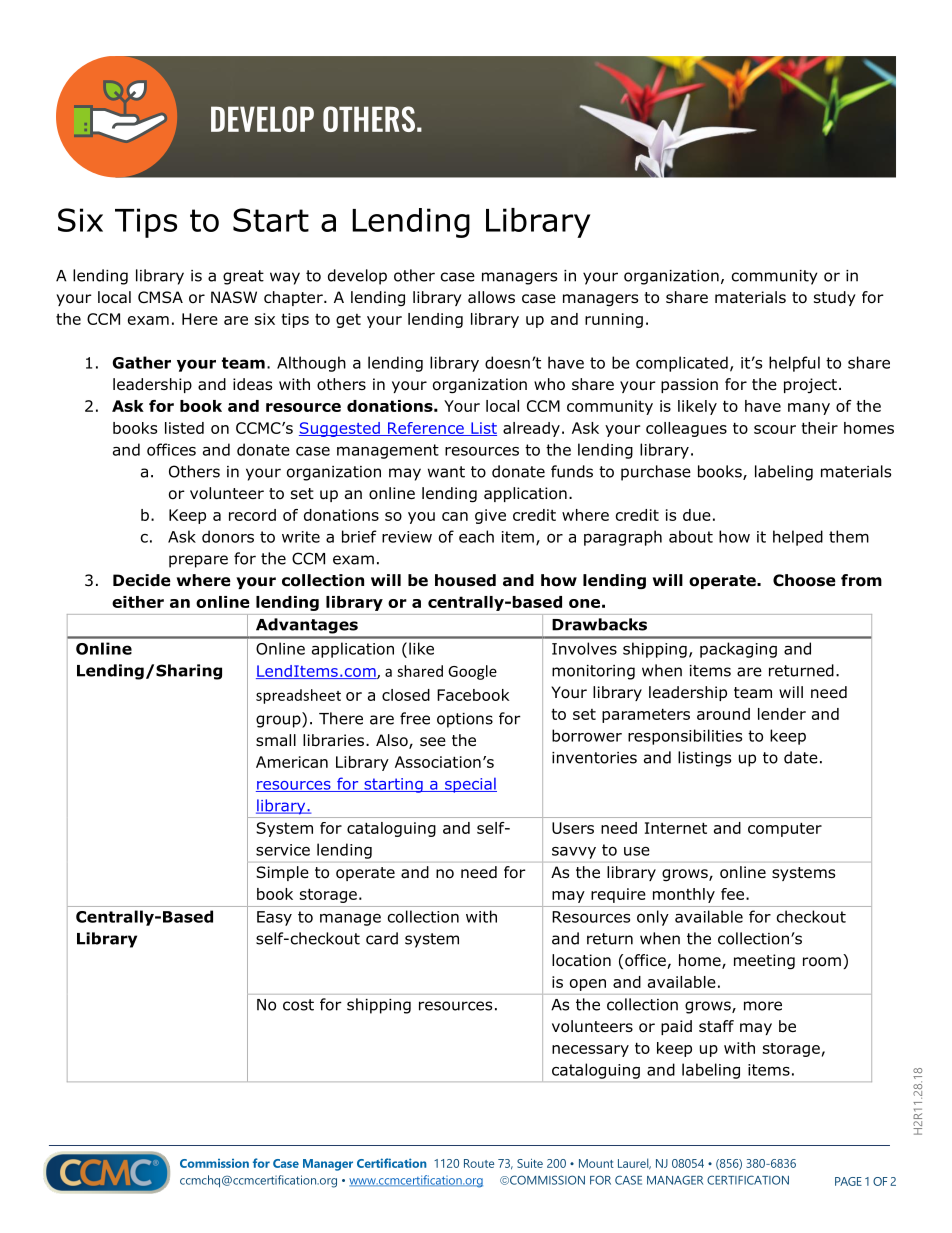 This page has height=1233, width=952. I want to click on great, so click(243, 277).
